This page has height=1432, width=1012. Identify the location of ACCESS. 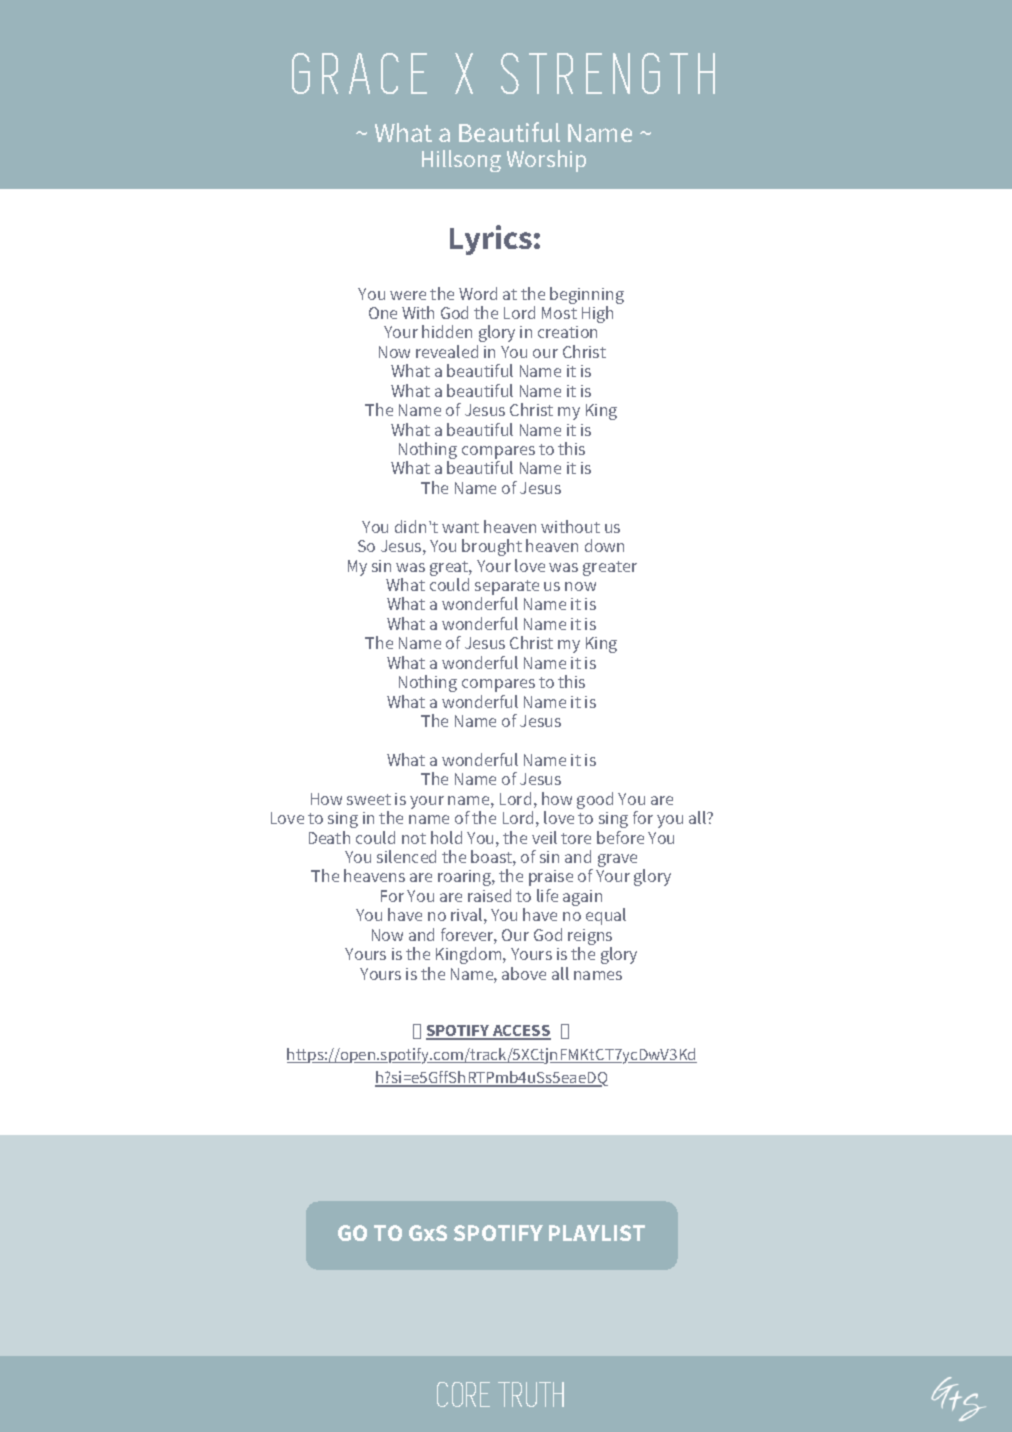
(521, 1032).
